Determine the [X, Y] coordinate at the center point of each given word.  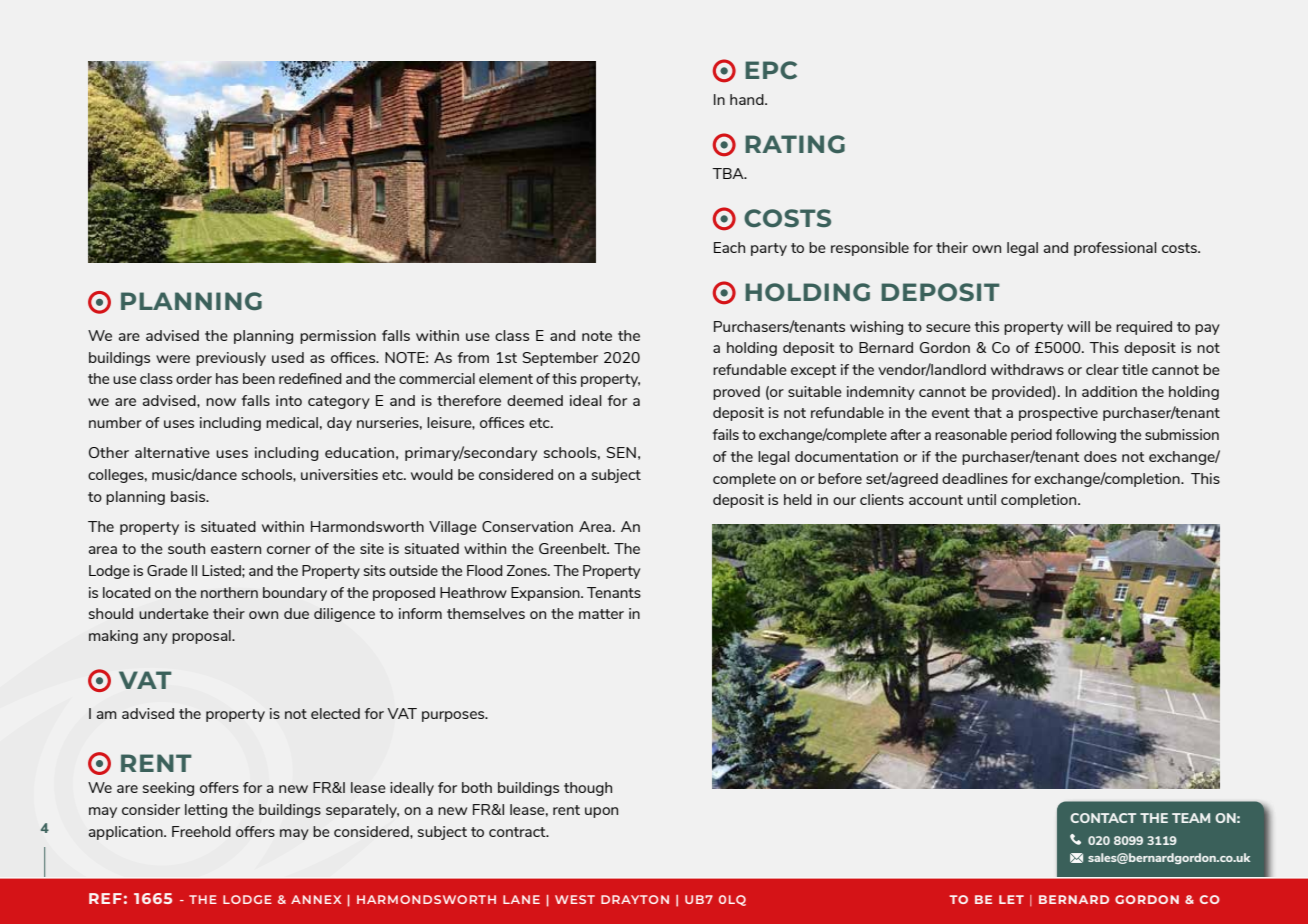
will [1078, 326]
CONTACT [1103, 818]
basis [189, 496]
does [1100, 456]
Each [729, 247]
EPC [771, 70]
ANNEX [316, 899]
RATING [795, 144]
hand [748, 99]
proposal [202, 637]
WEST [575, 899]
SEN [621, 452]
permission [338, 337]
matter [601, 614]
